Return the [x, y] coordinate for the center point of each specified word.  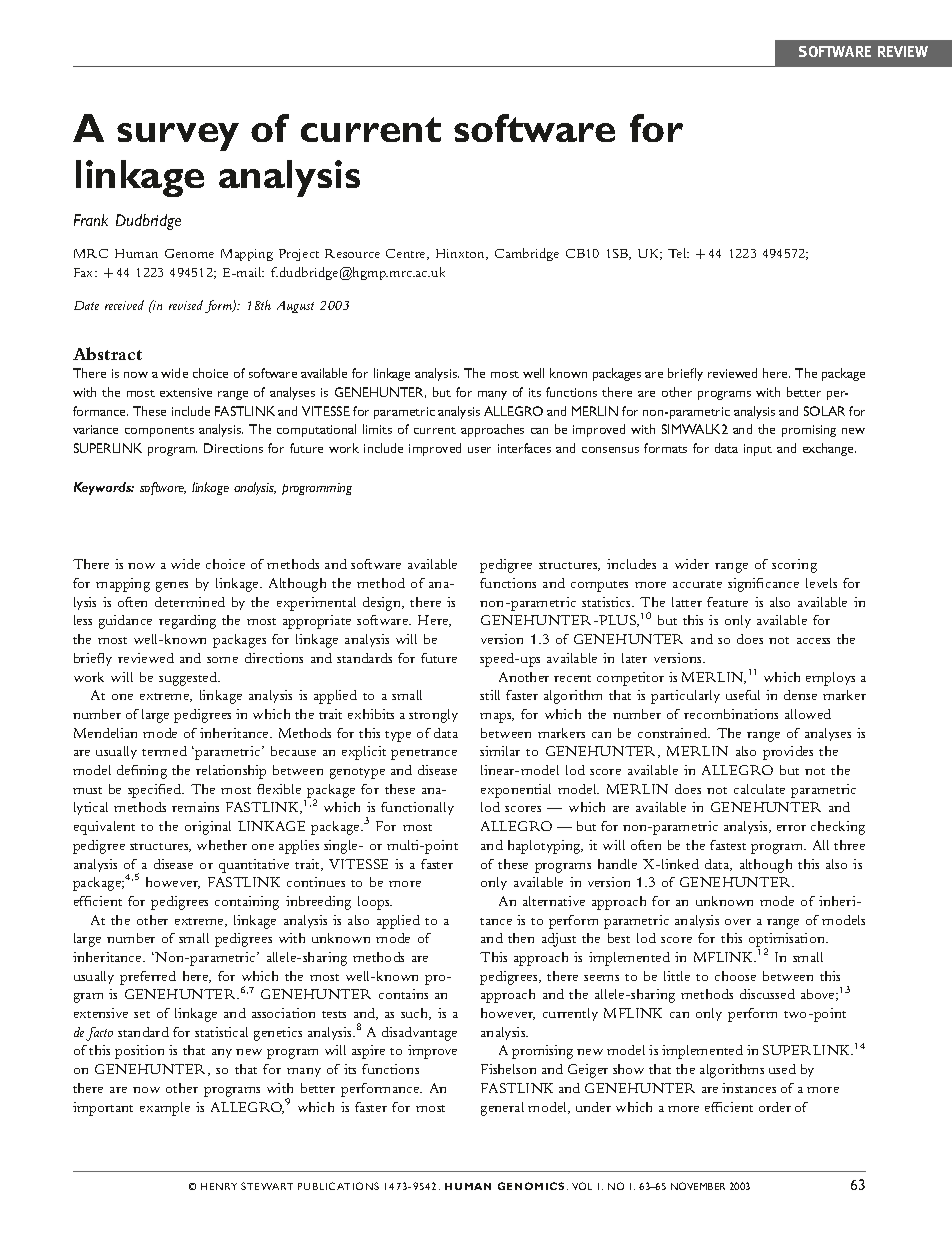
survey [178, 137]
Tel [678, 253]
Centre [407, 254]
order [775, 1107]
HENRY [219, 1186]
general [502, 1109]
